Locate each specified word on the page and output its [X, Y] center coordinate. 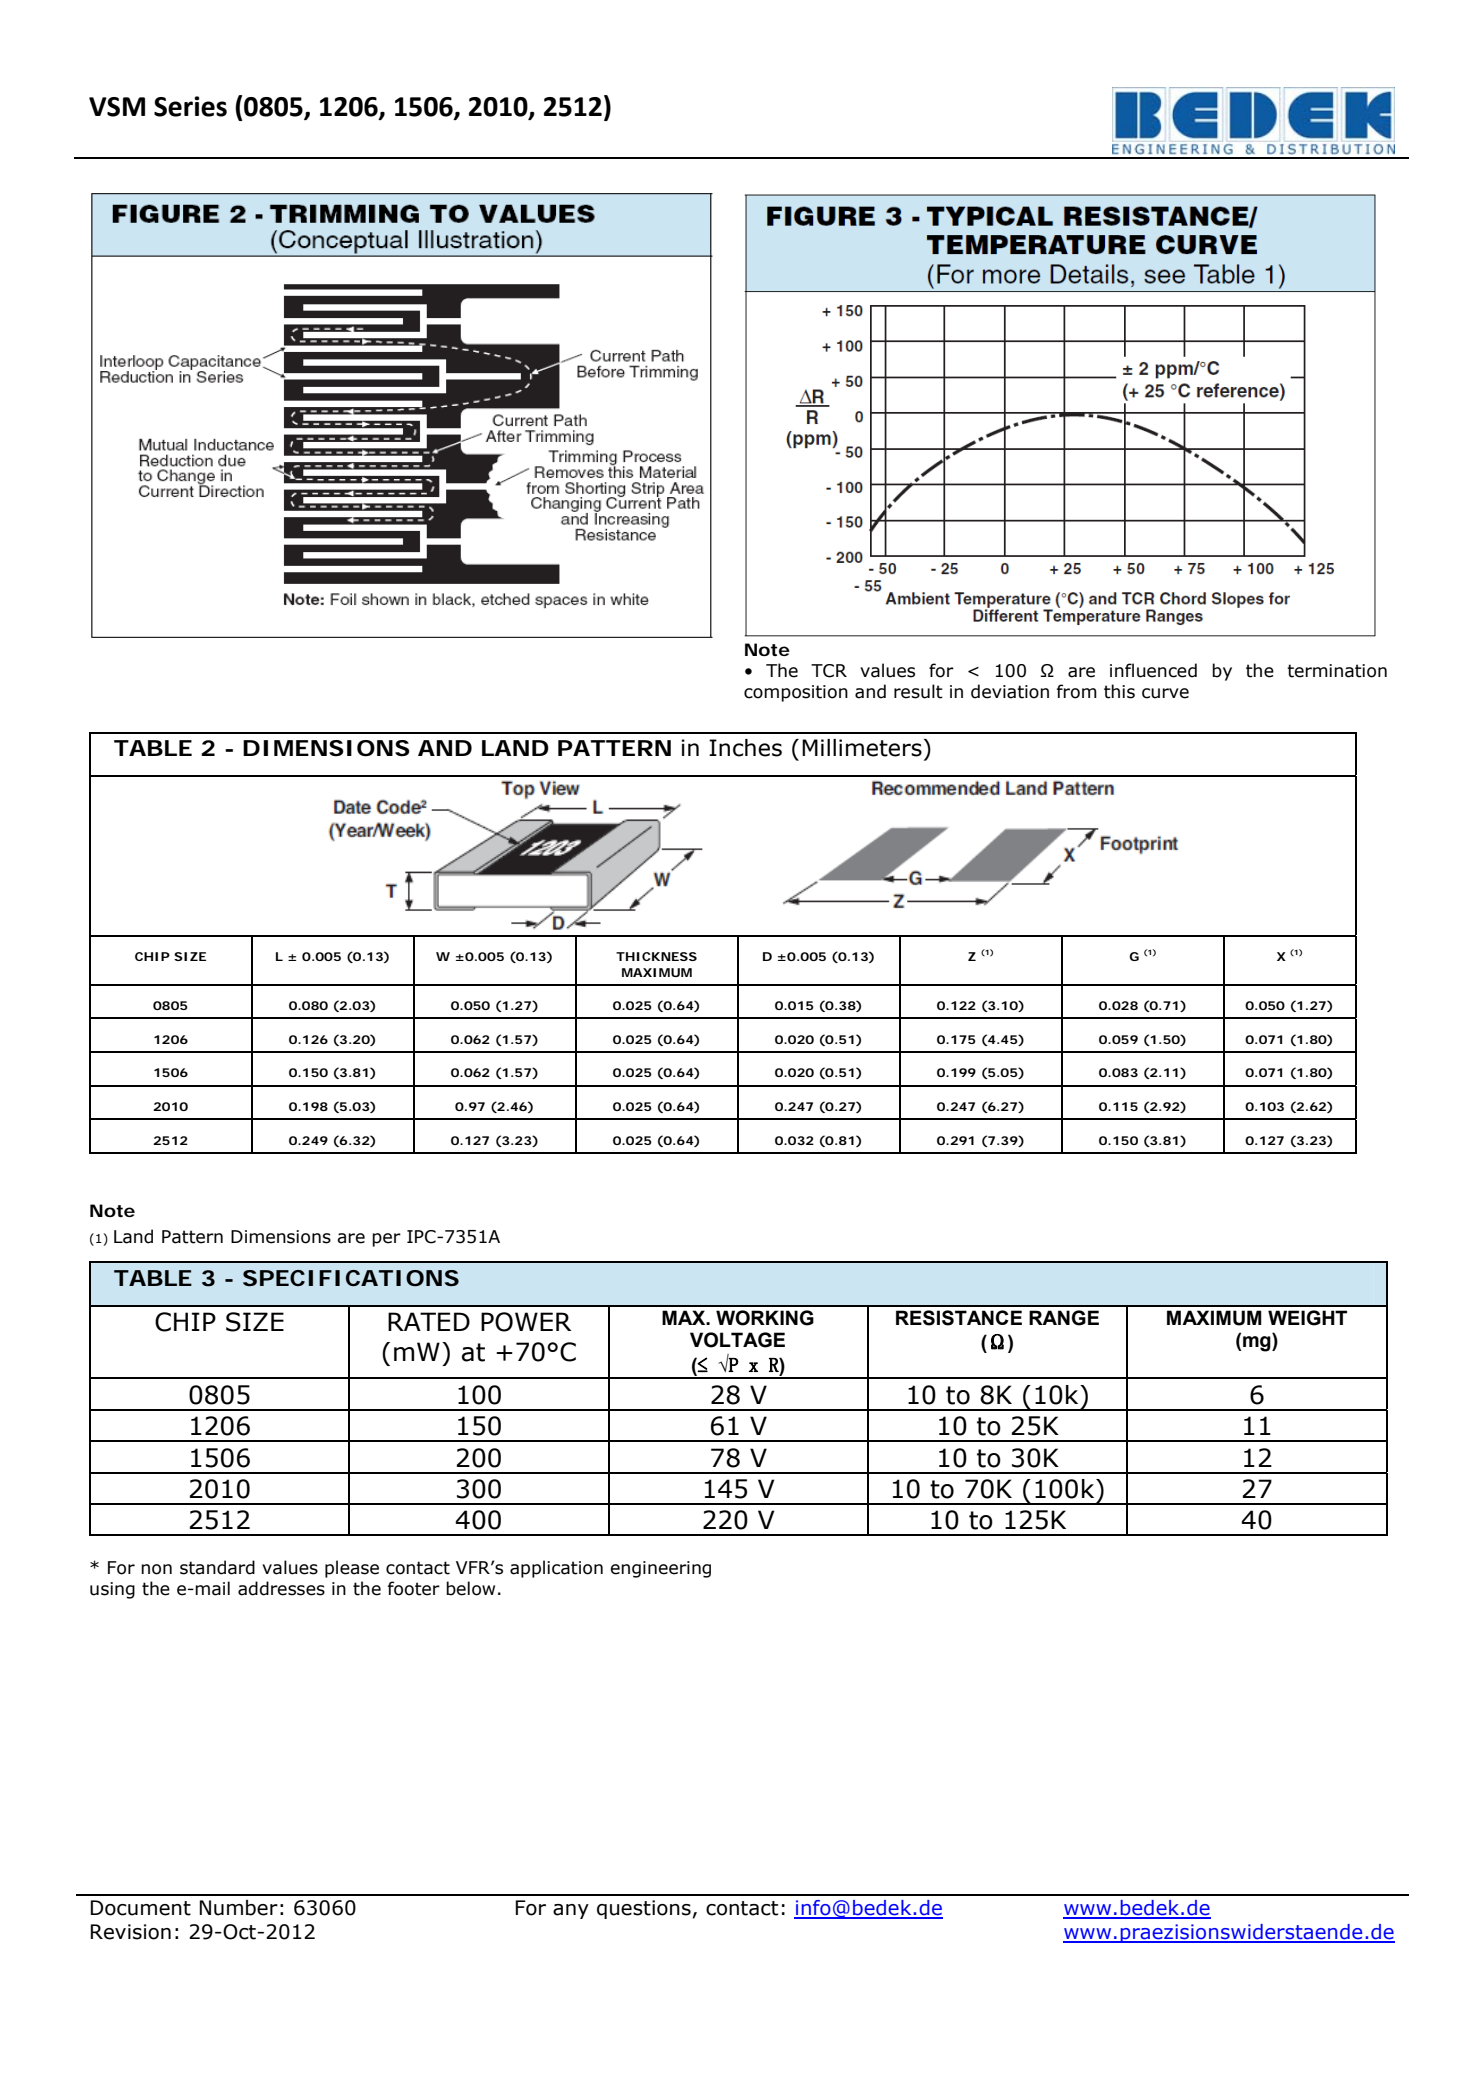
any [571, 1911]
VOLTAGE [737, 1340]
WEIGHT [1307, 1318]
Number [239, 1908]
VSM [117, 107]
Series [190, 106]
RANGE [1064, 1318]
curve [1165, 693]
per [386, 1240]
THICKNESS [656, 956]
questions [644, 1909]
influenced [1153, 670]
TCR [829, 671]
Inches [745, 748]
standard [217, 1567]
